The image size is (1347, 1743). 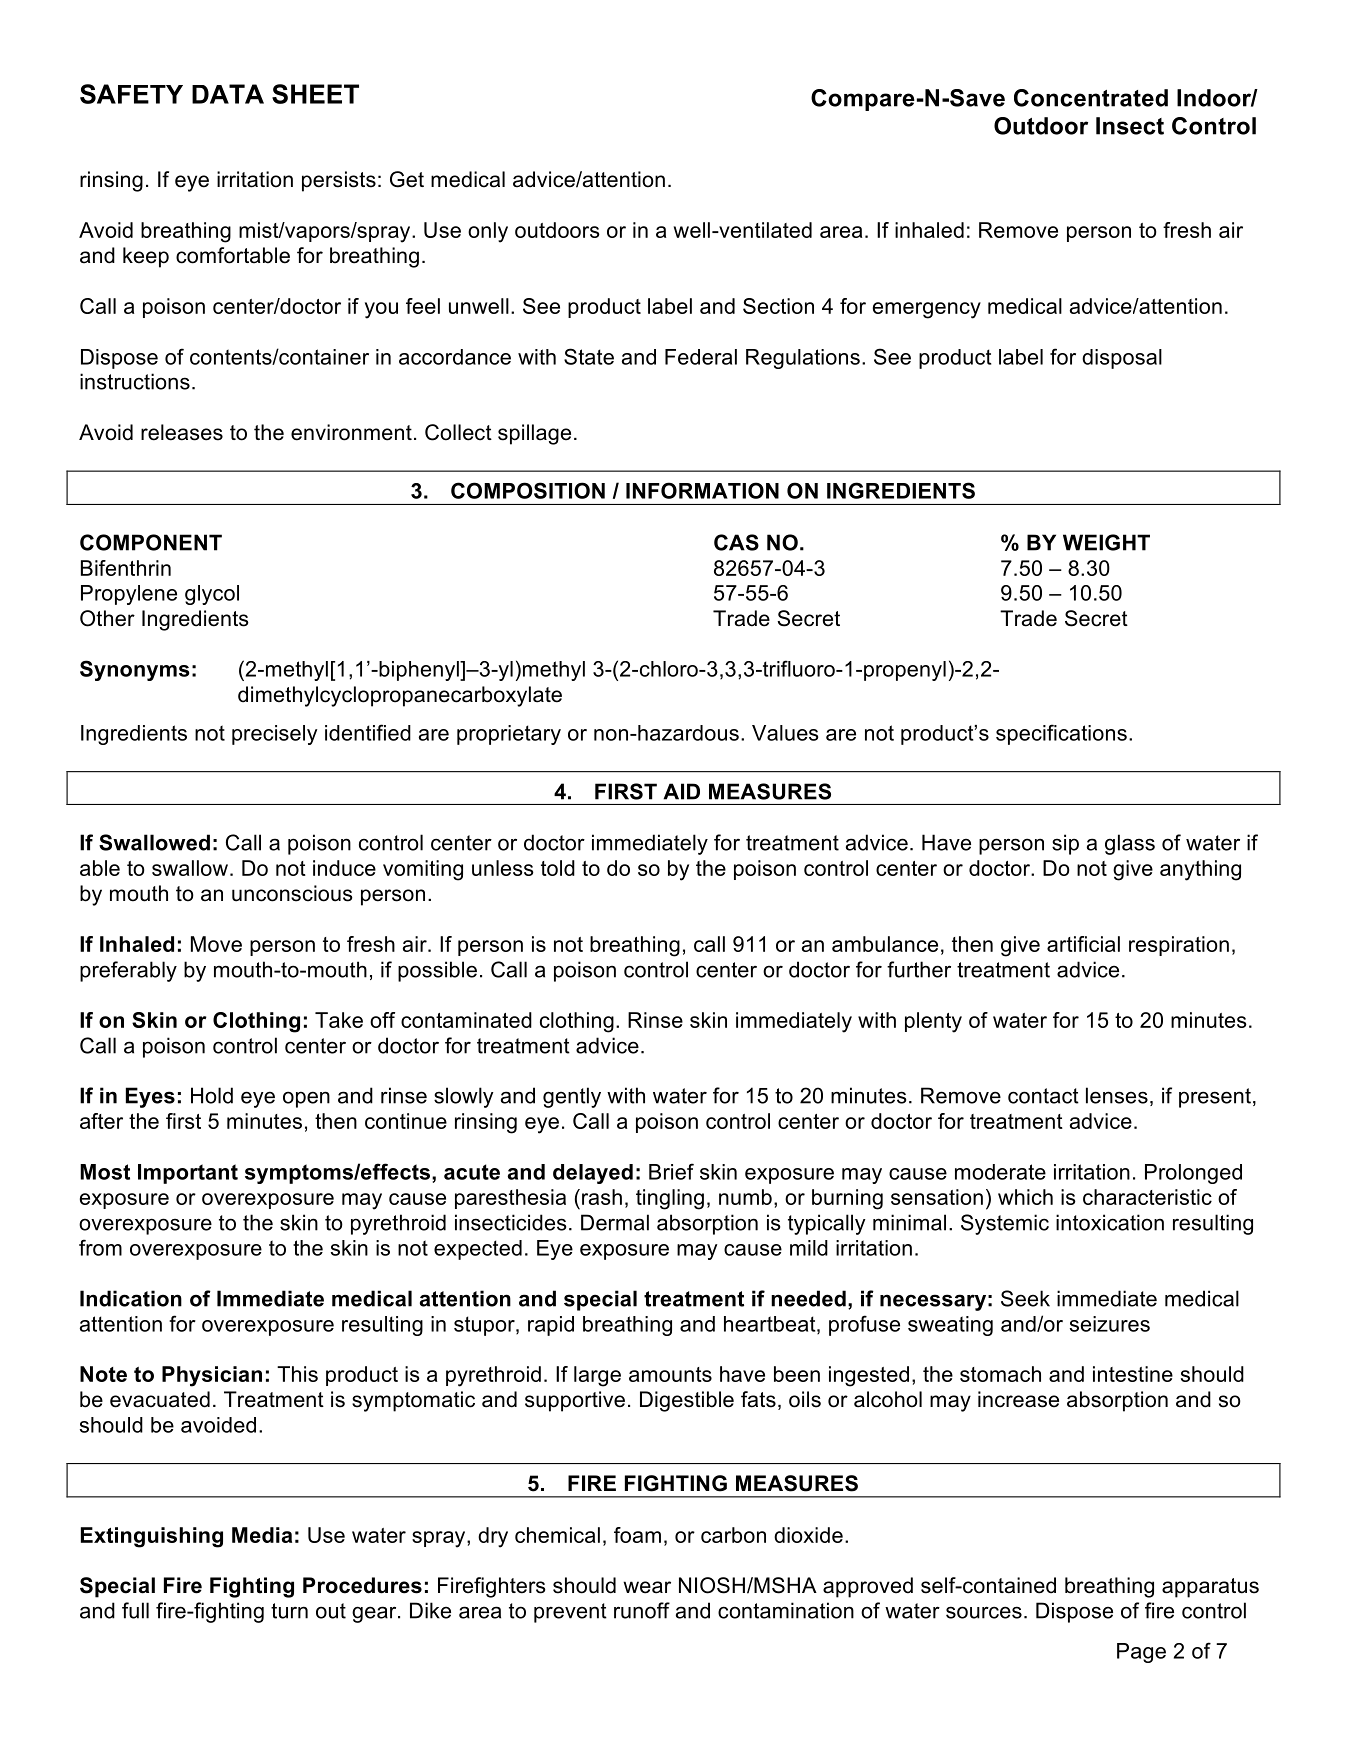 I want to click on turn, so click(x=289, y=1611).
